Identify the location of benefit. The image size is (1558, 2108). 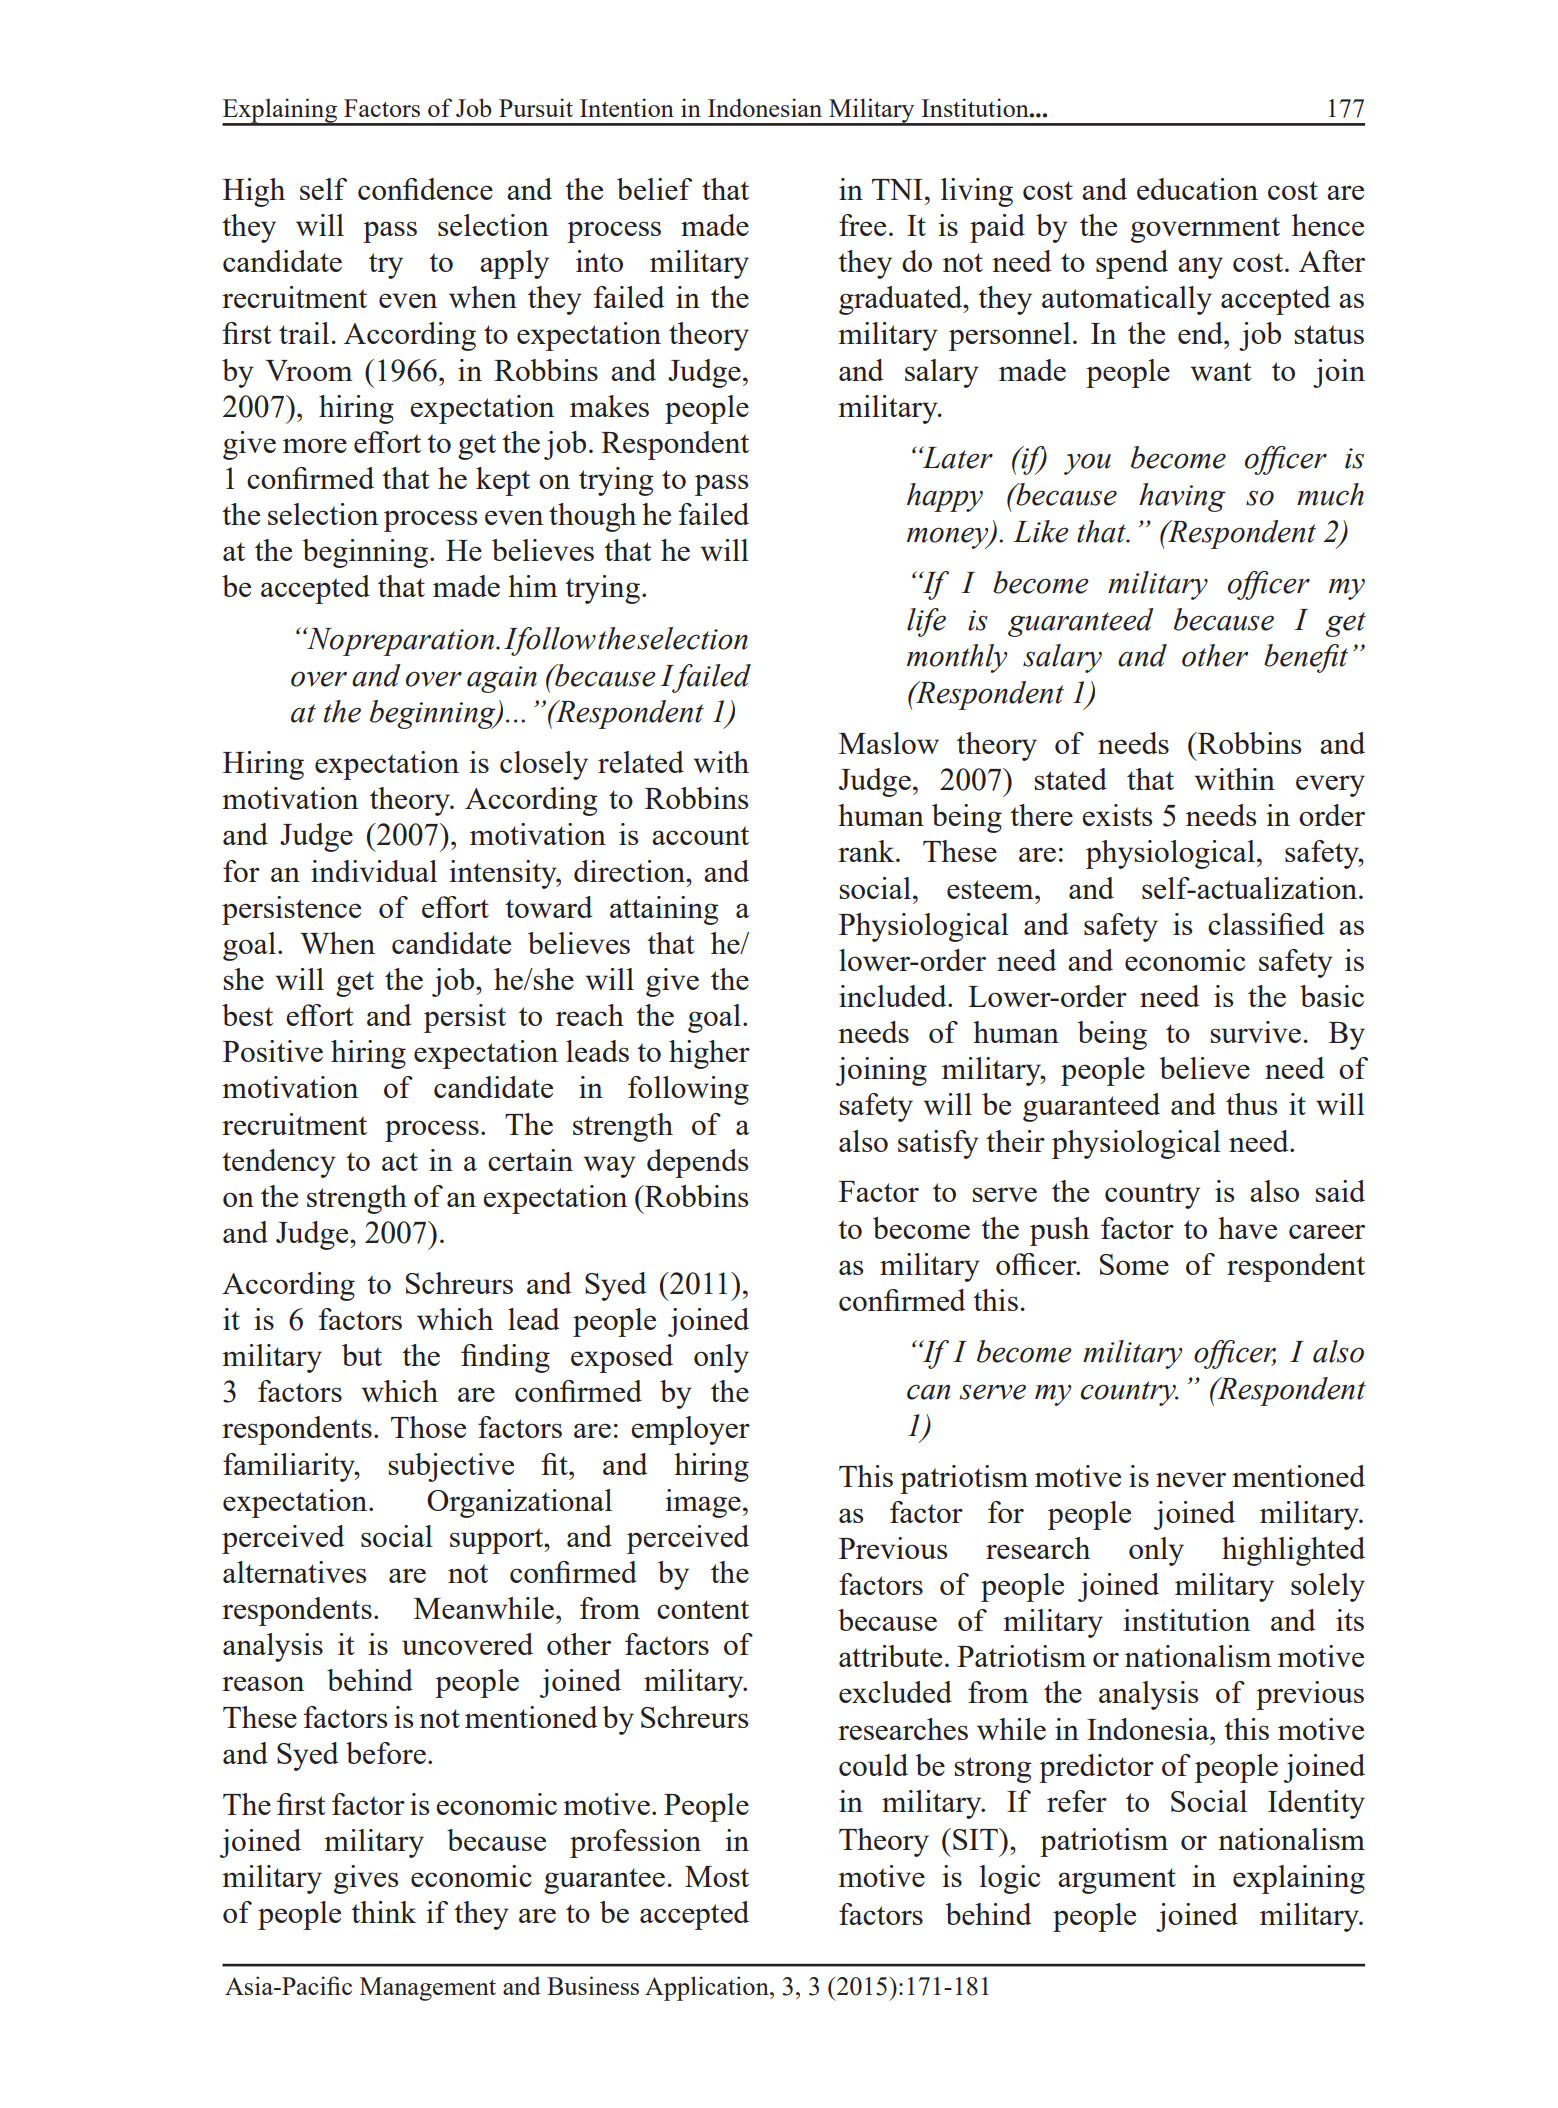
(1306, 658).
